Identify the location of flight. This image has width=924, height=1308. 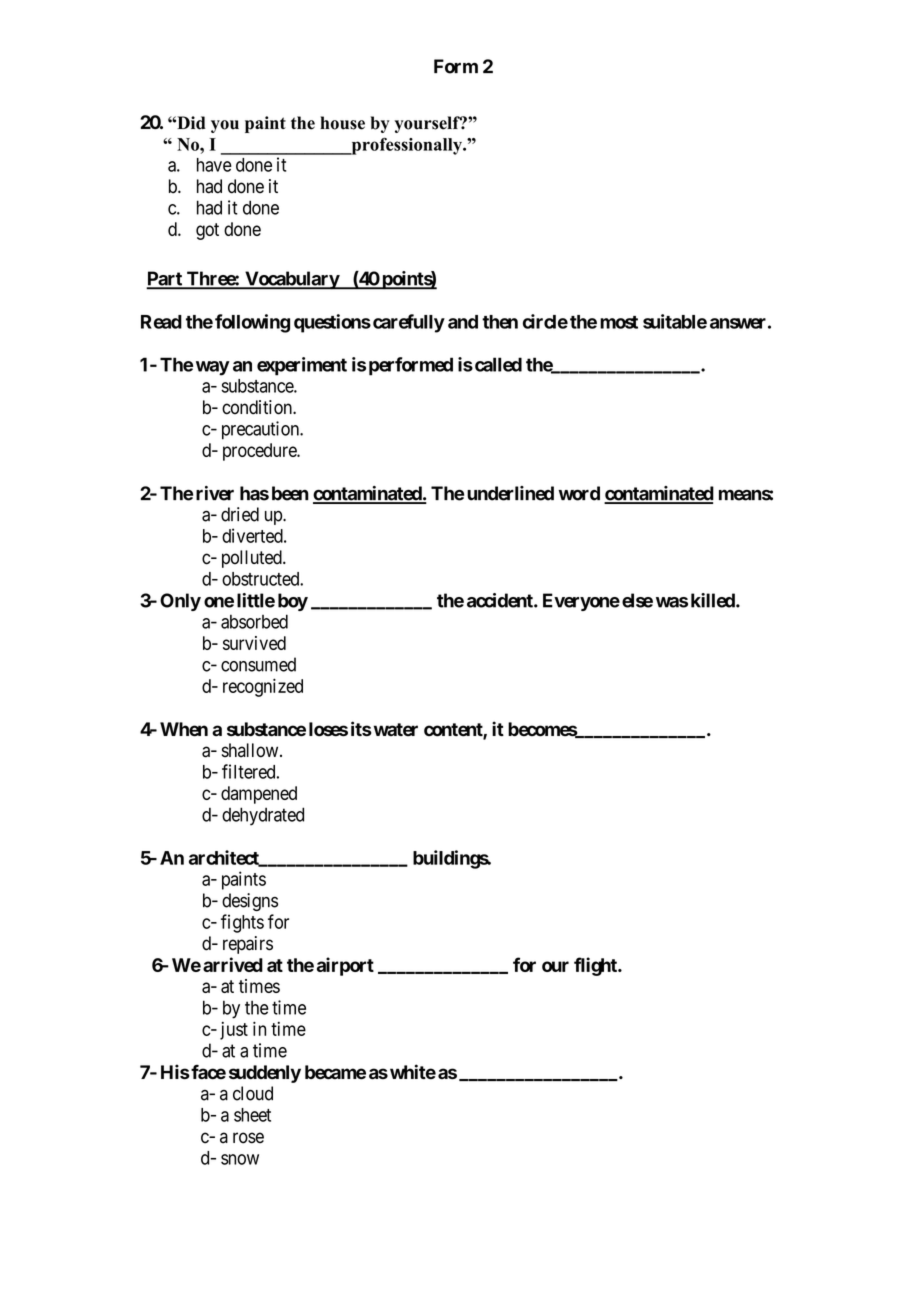
(596, 966).
